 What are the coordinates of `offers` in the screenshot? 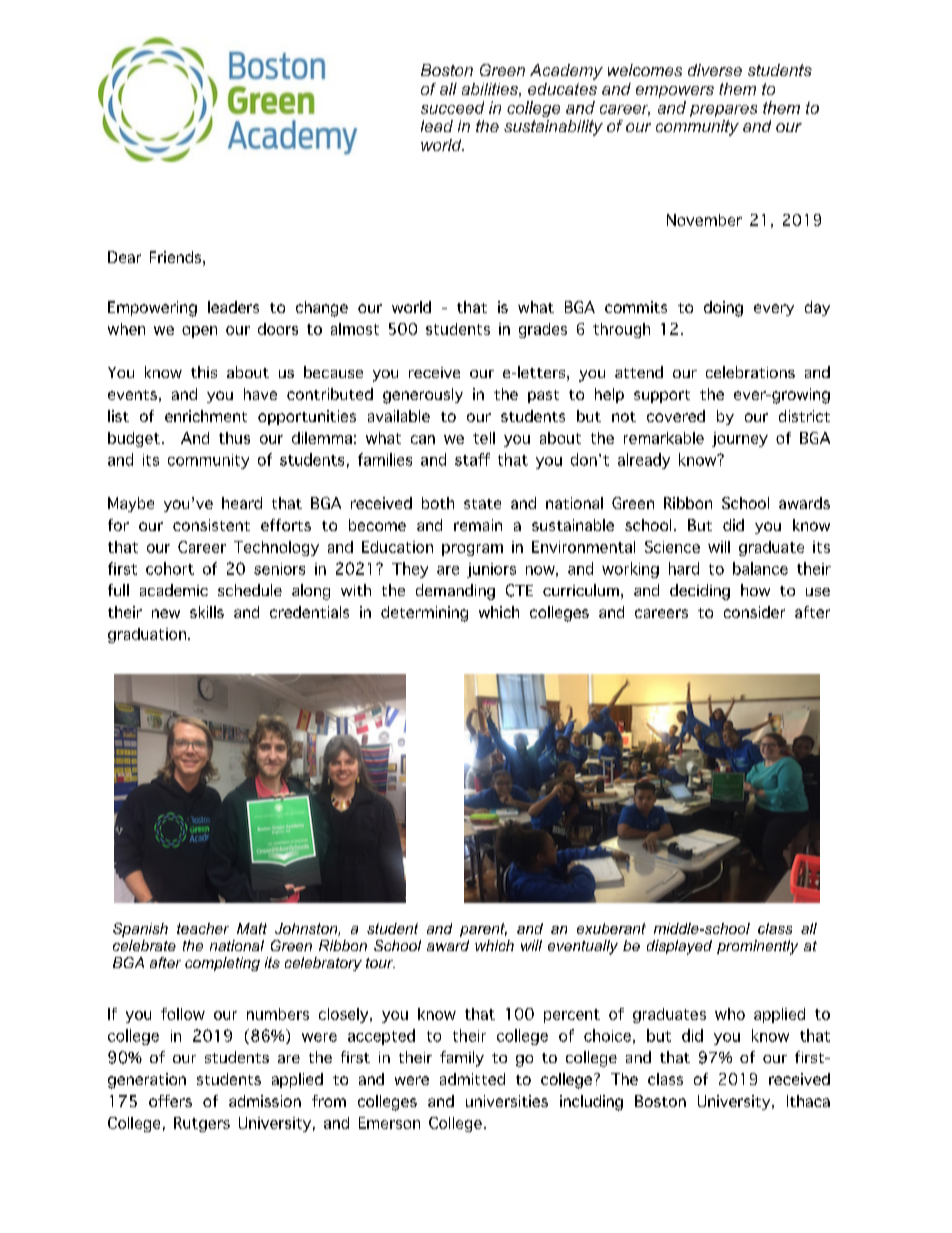 It's located at (170, 1101).
